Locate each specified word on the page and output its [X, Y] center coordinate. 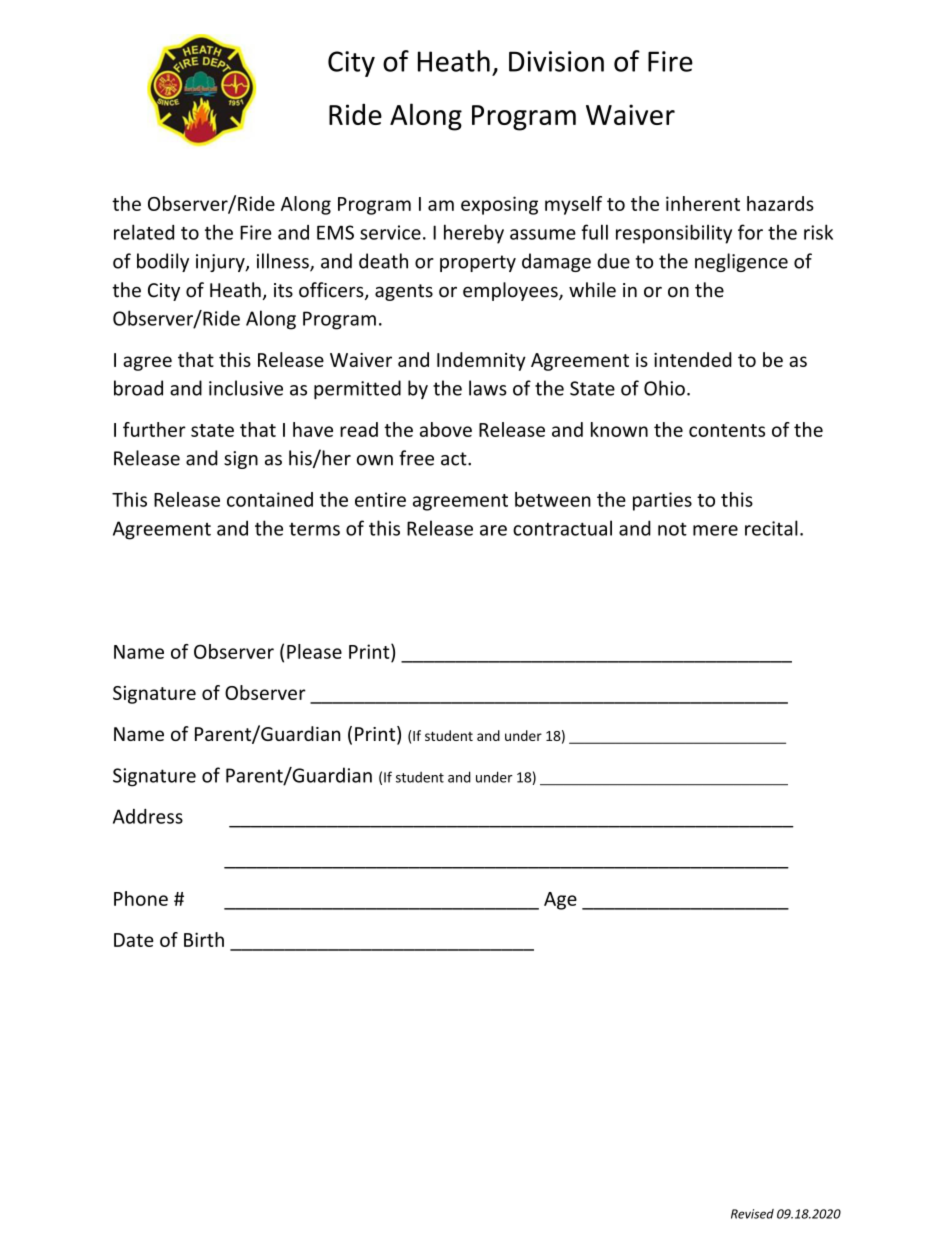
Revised [752, 1214]
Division [556, 61]
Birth [204, 939]
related [144, 232]
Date [134, 940]
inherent [703, 203]
